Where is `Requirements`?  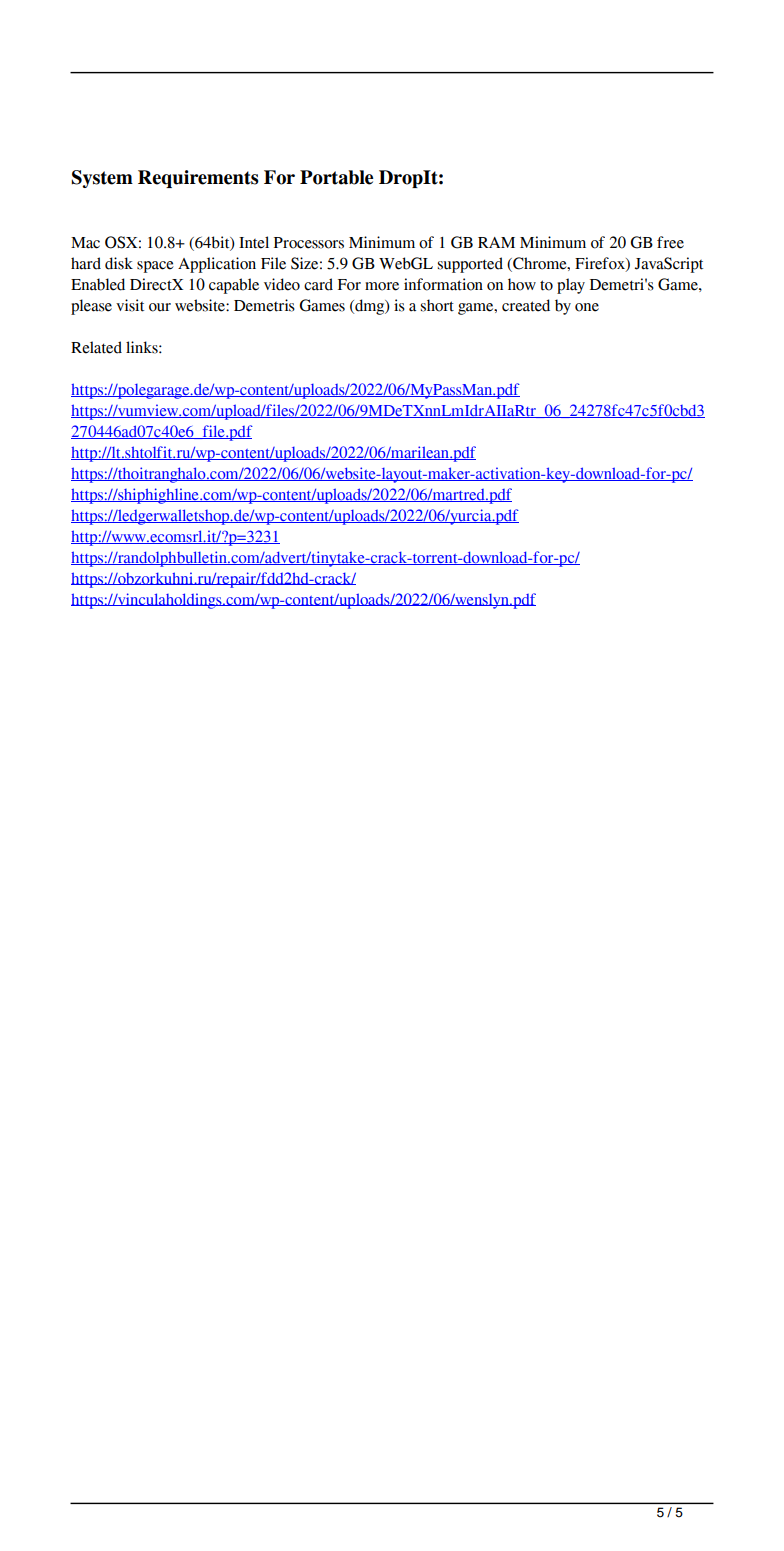
Requirements is located at coordinates (198, 179).
